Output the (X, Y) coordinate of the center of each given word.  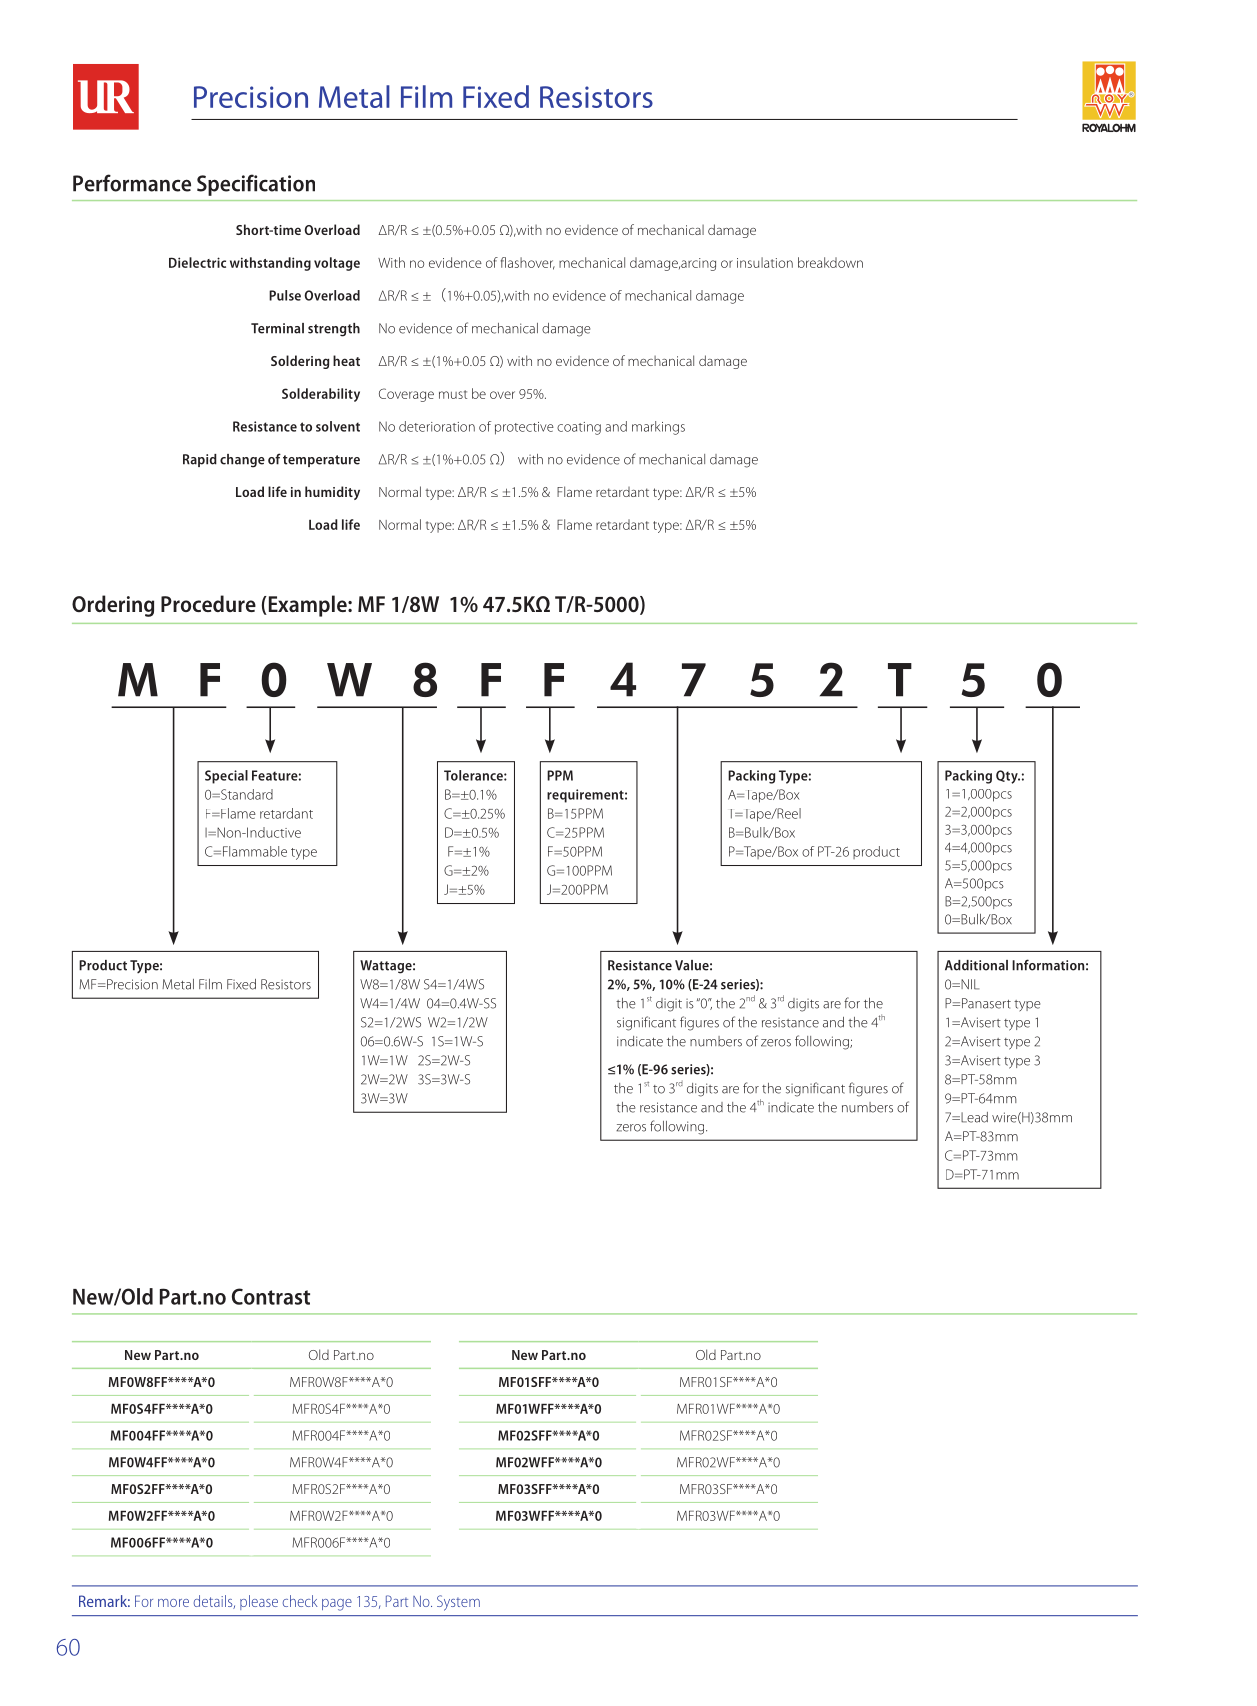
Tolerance (474, 775)
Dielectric (197, 262)
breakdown (830, 262)
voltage (337, 264)
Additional (976, 965)
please (259, 1602)
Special (226, 777)
